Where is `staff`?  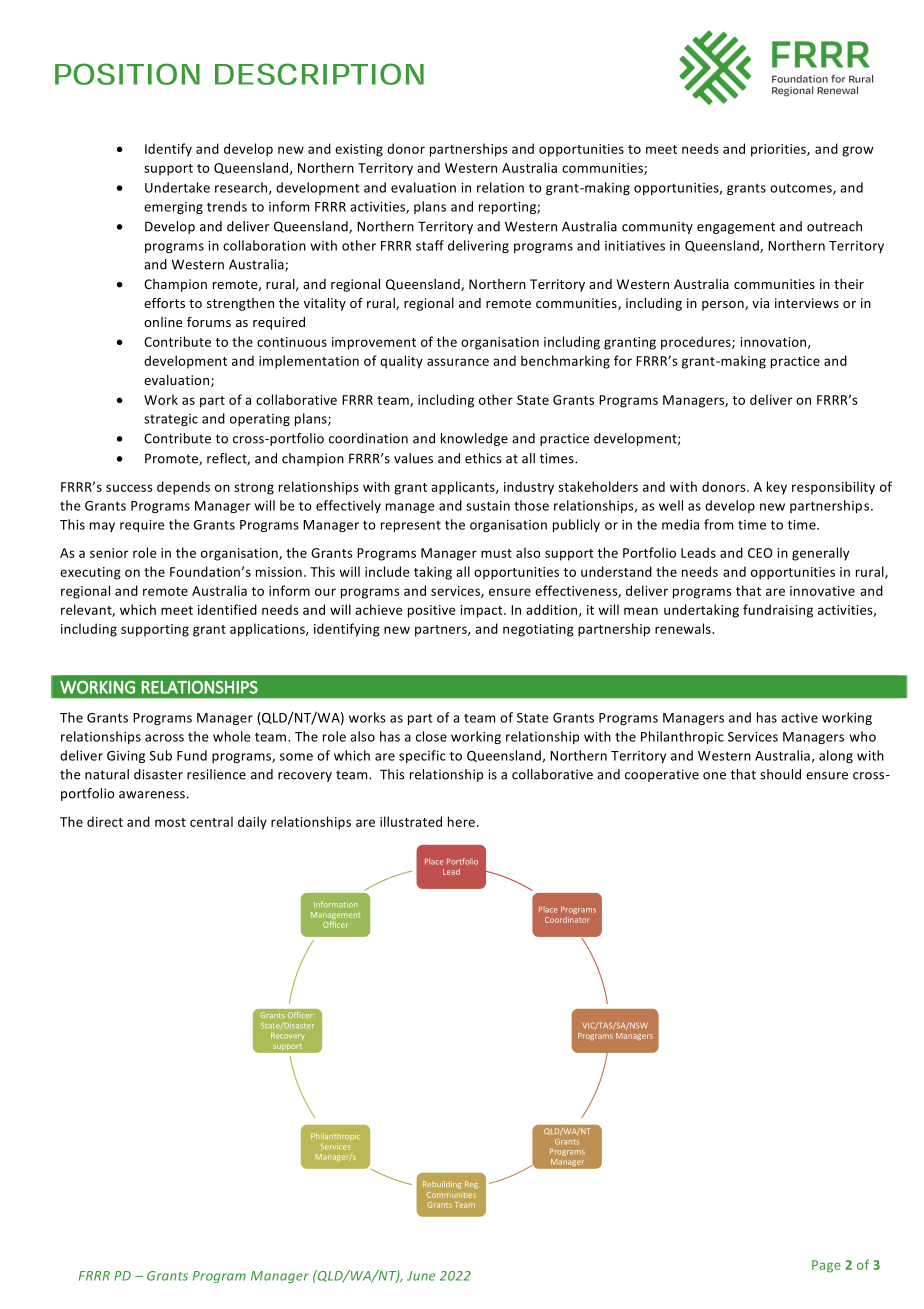 staff is located at coordinates (430, 245).
